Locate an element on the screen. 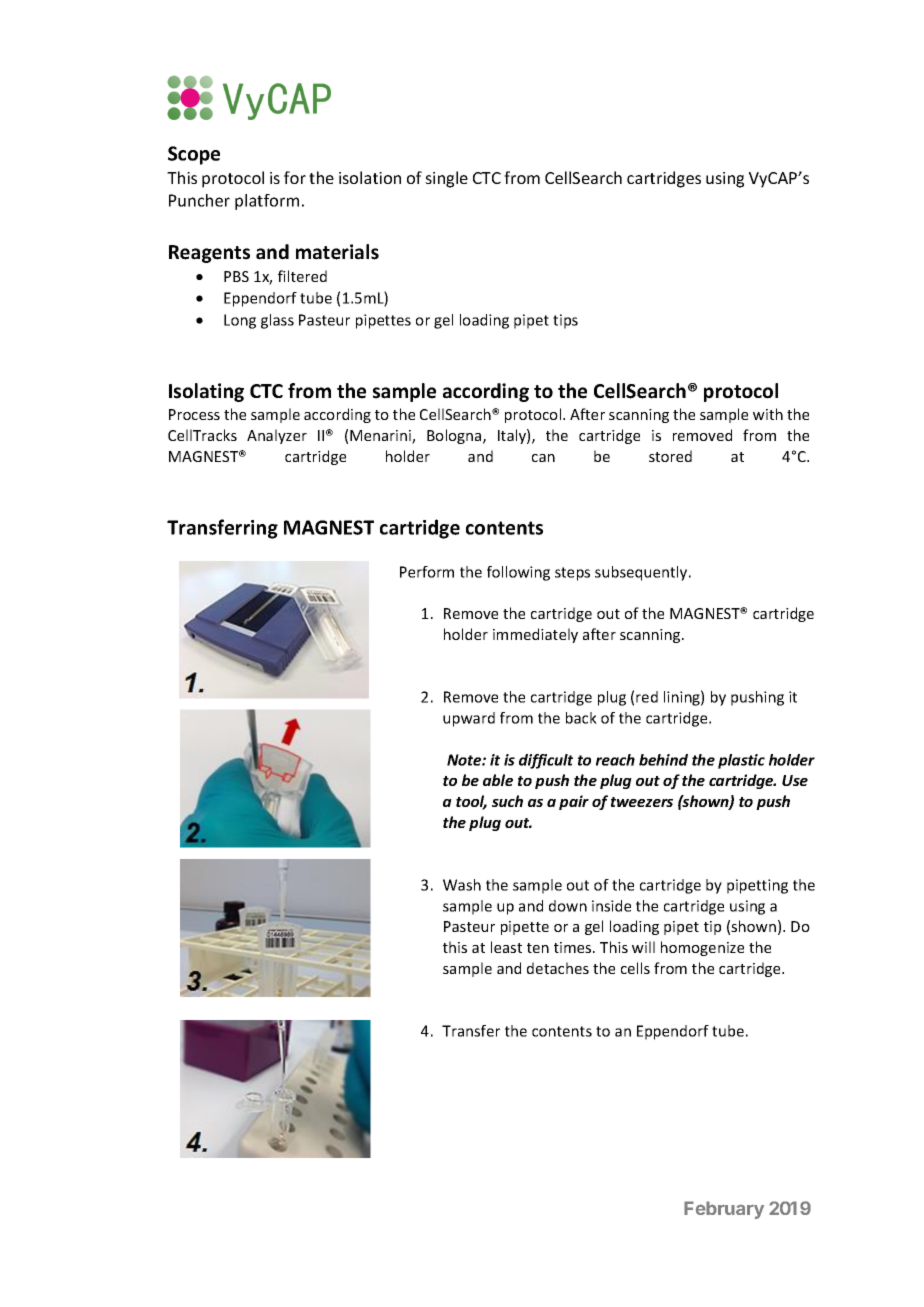 The height and width of the screenshot is (1307, 924). tips is located at coordinates (565, 321).
